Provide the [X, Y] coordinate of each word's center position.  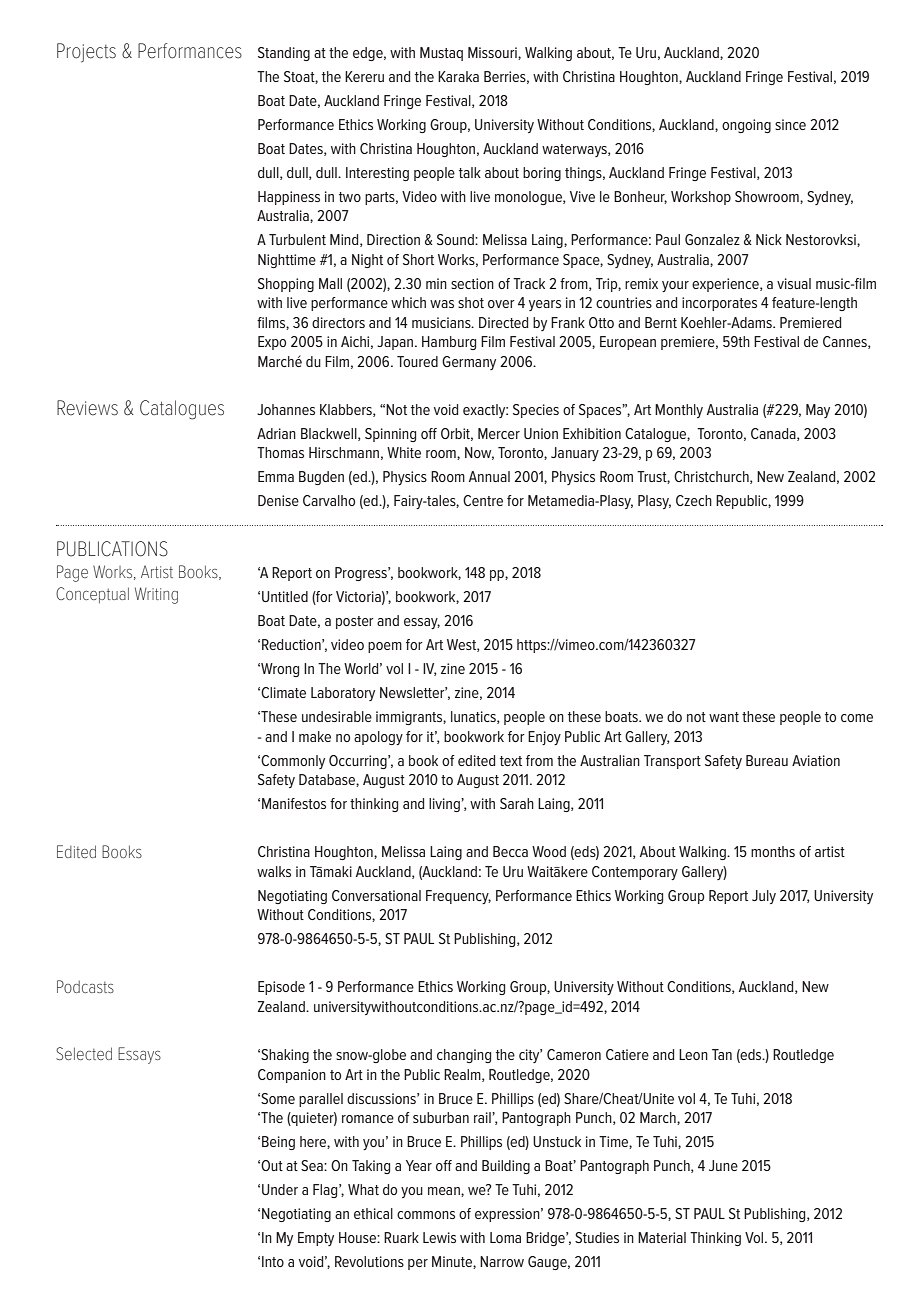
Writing [156, 595]
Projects [86, 53]
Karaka [458, 76]
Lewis [439, 1237]
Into [273, 1261]
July [764, 897]
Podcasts [85, 986]
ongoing [746, 126]
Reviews [87, 408]
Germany [469, 363]
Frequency [458, 897]
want [724, 717]
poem [385, 647]
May [818, 411]
